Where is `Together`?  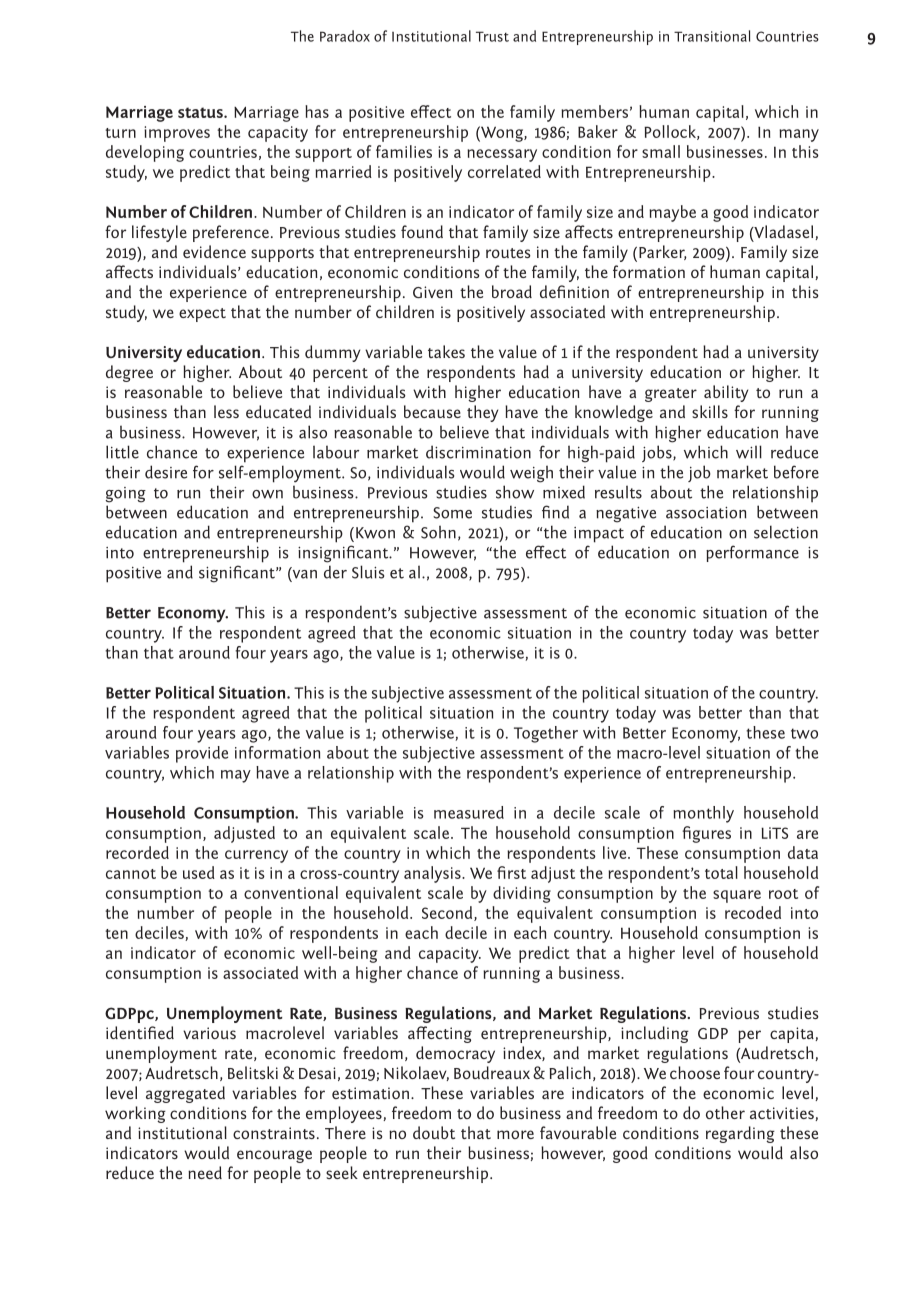
Together is located at coordinates (546, 734).
